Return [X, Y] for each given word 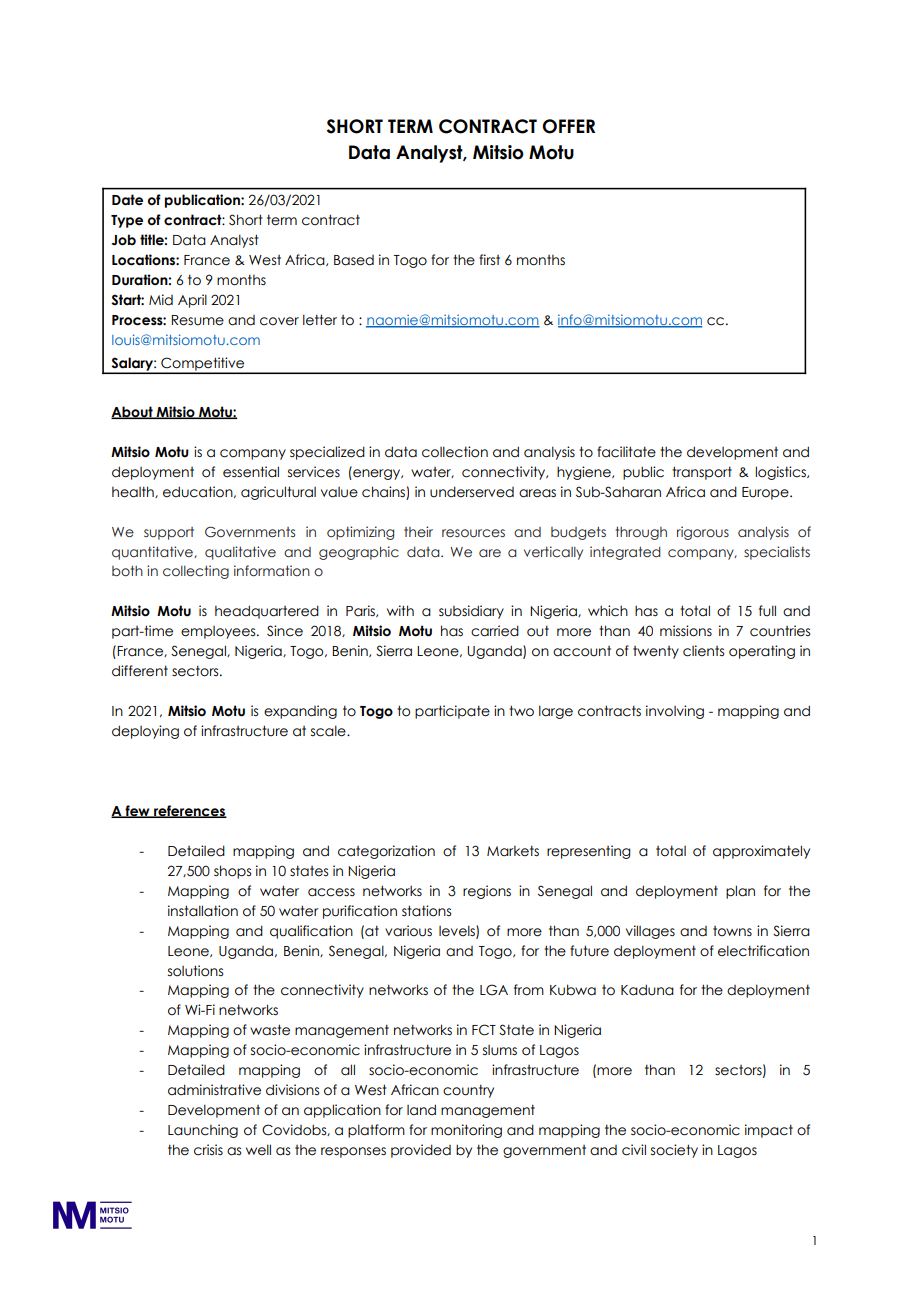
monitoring [466, 1131]
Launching [203, 1131]
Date [127, 200]
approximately [761, 852]
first [489, 259]
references [189, 811]
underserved [472, 492]
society [674, 1151]
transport [702, 473]
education [199, 492]
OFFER [568, 126]
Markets [513, 851]
